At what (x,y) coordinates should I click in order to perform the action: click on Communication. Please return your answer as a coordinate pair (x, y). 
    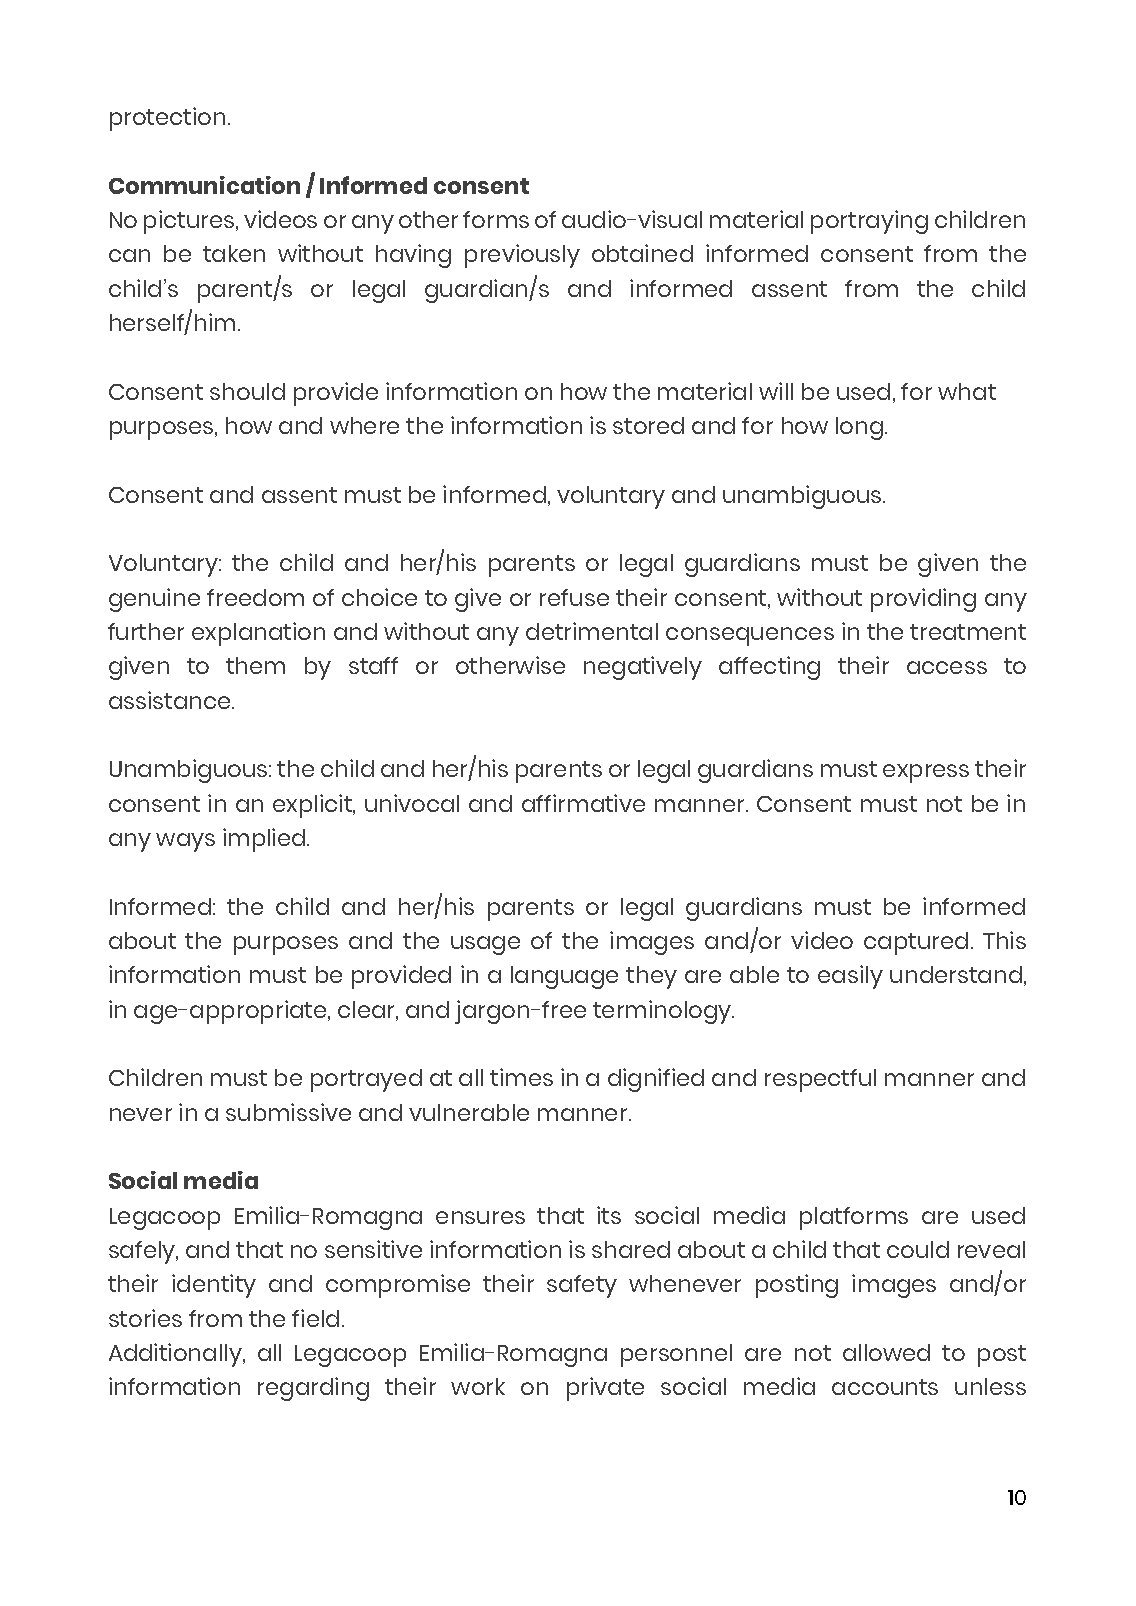
    Looking at the image, I should click on (204, 185).
